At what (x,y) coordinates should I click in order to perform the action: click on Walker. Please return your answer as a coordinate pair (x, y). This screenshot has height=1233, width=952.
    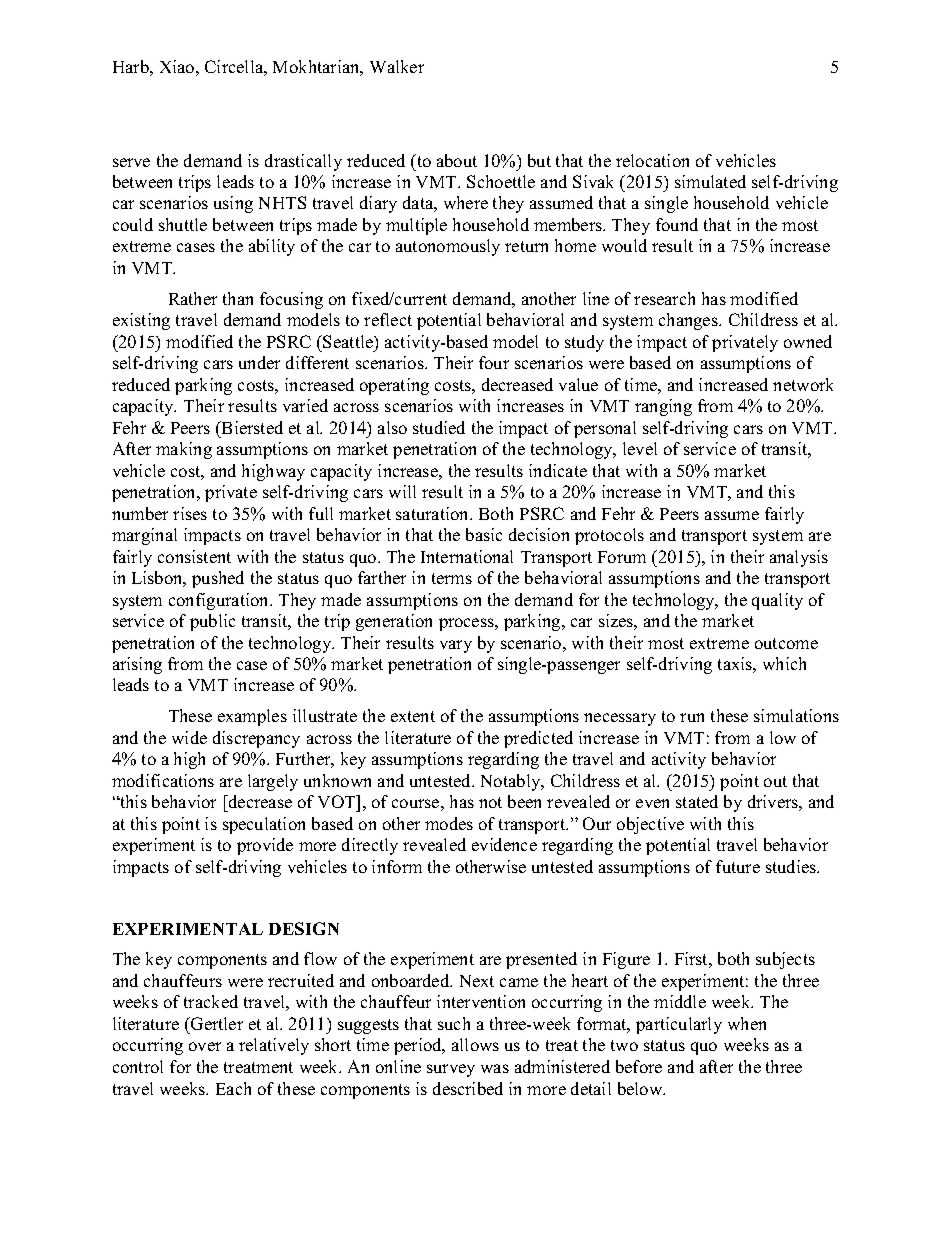
    Looking at the image, I should click on (397, 66).
